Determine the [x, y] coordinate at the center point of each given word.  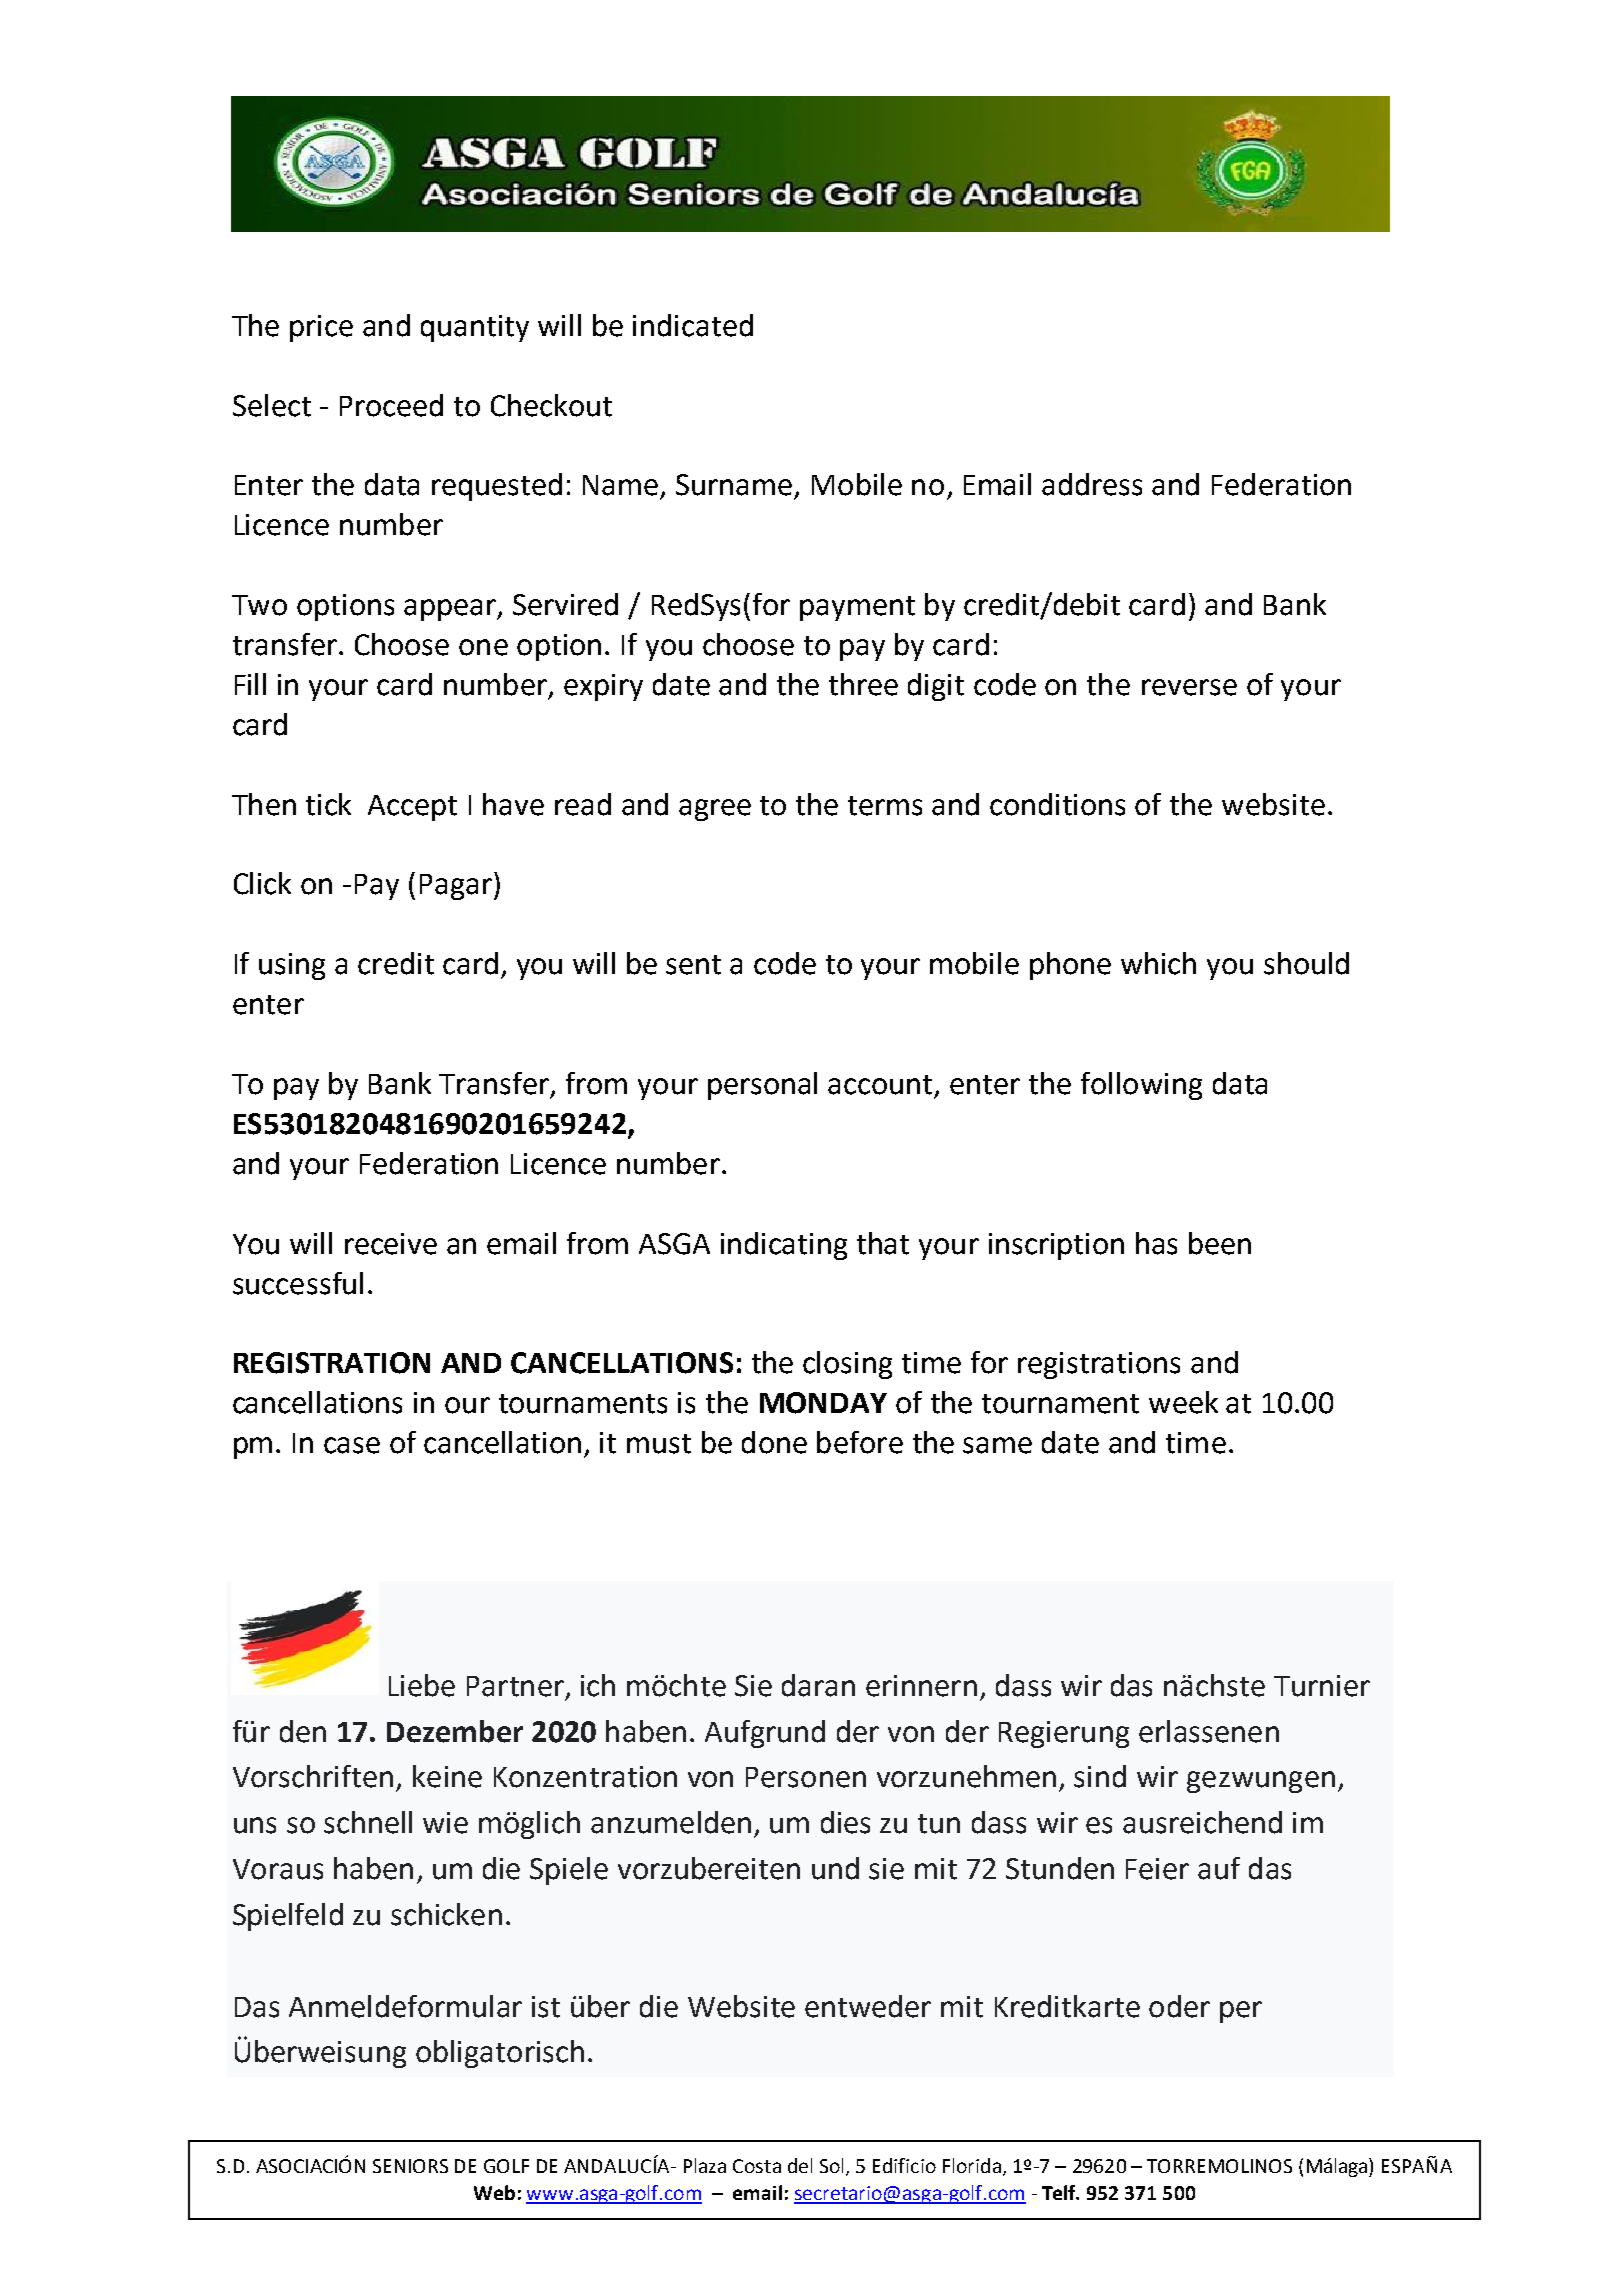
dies [845, 1822]
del [800, 2165]
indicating [784, 1246]
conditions [1057, 804]
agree [715, 810]
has [1156, 1243]
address [1092, 484]
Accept [412, 808]
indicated [693, 325]
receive [391, 1244]
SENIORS [410, 2166]
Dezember [455, 1731]
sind [1100, 1776]
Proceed [391, 405]
